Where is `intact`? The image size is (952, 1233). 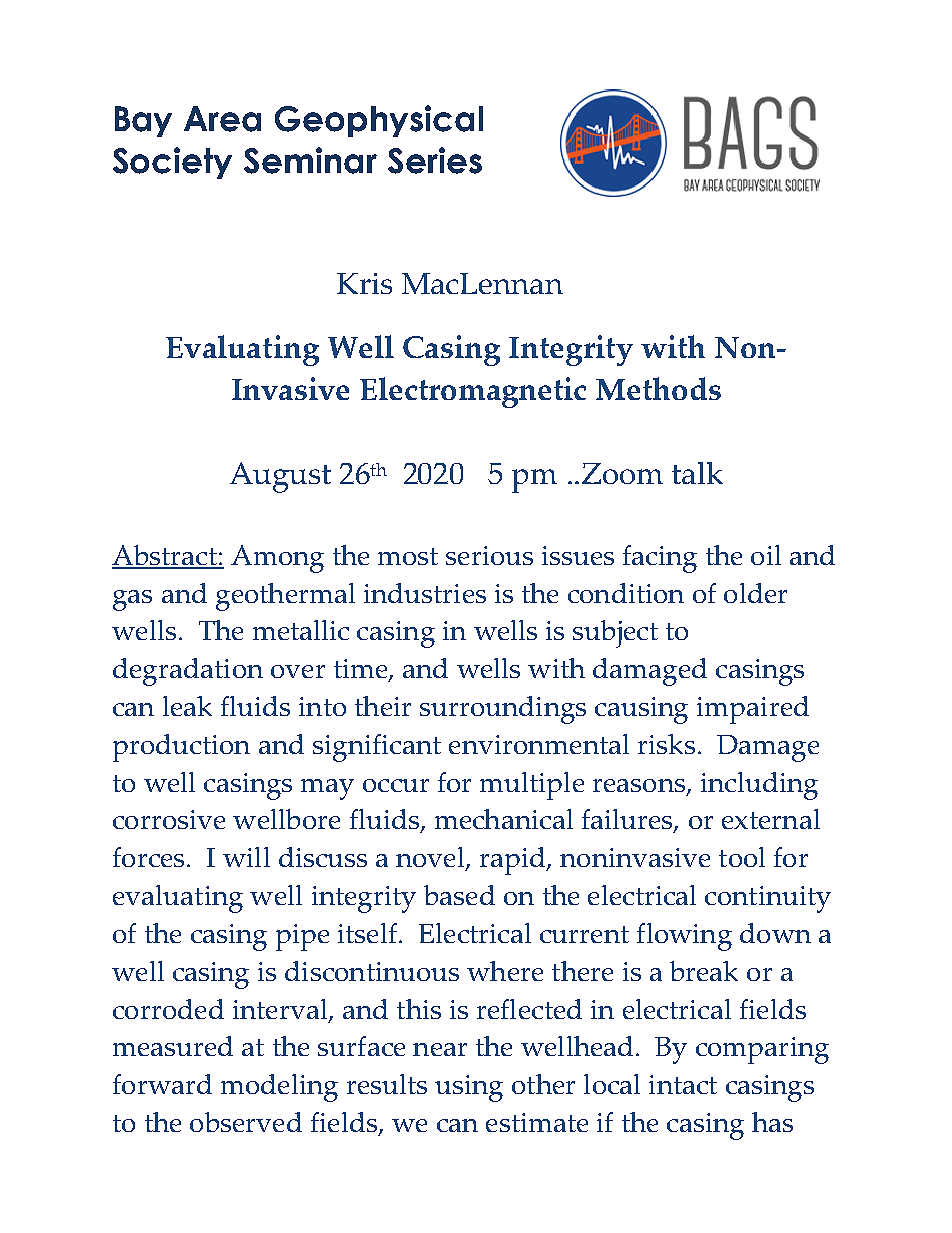
intact is located at coordinates (683, 1084).
